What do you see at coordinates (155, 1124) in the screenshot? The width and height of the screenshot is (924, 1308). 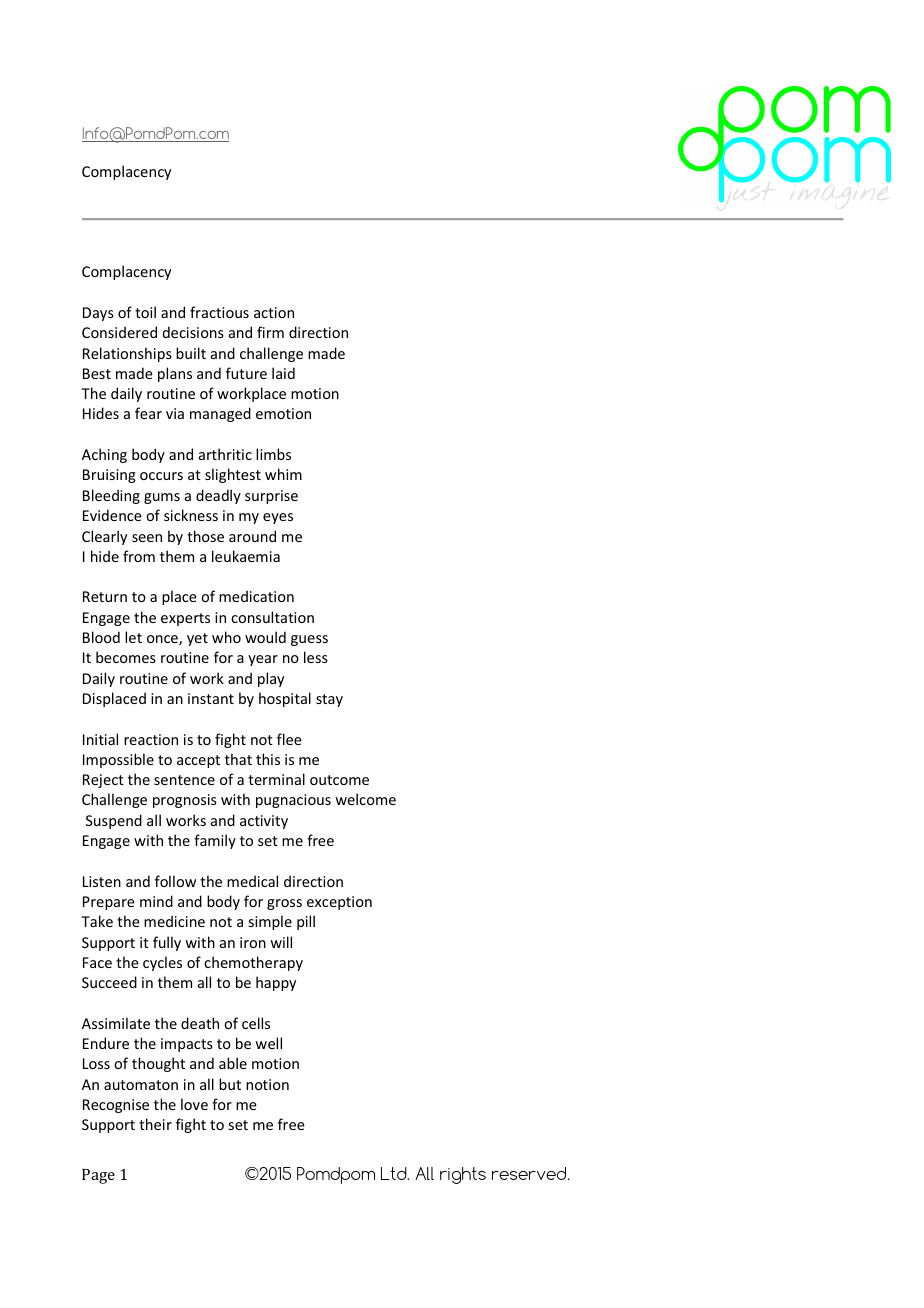 I see `their` at bounding box center [155, 1124].
